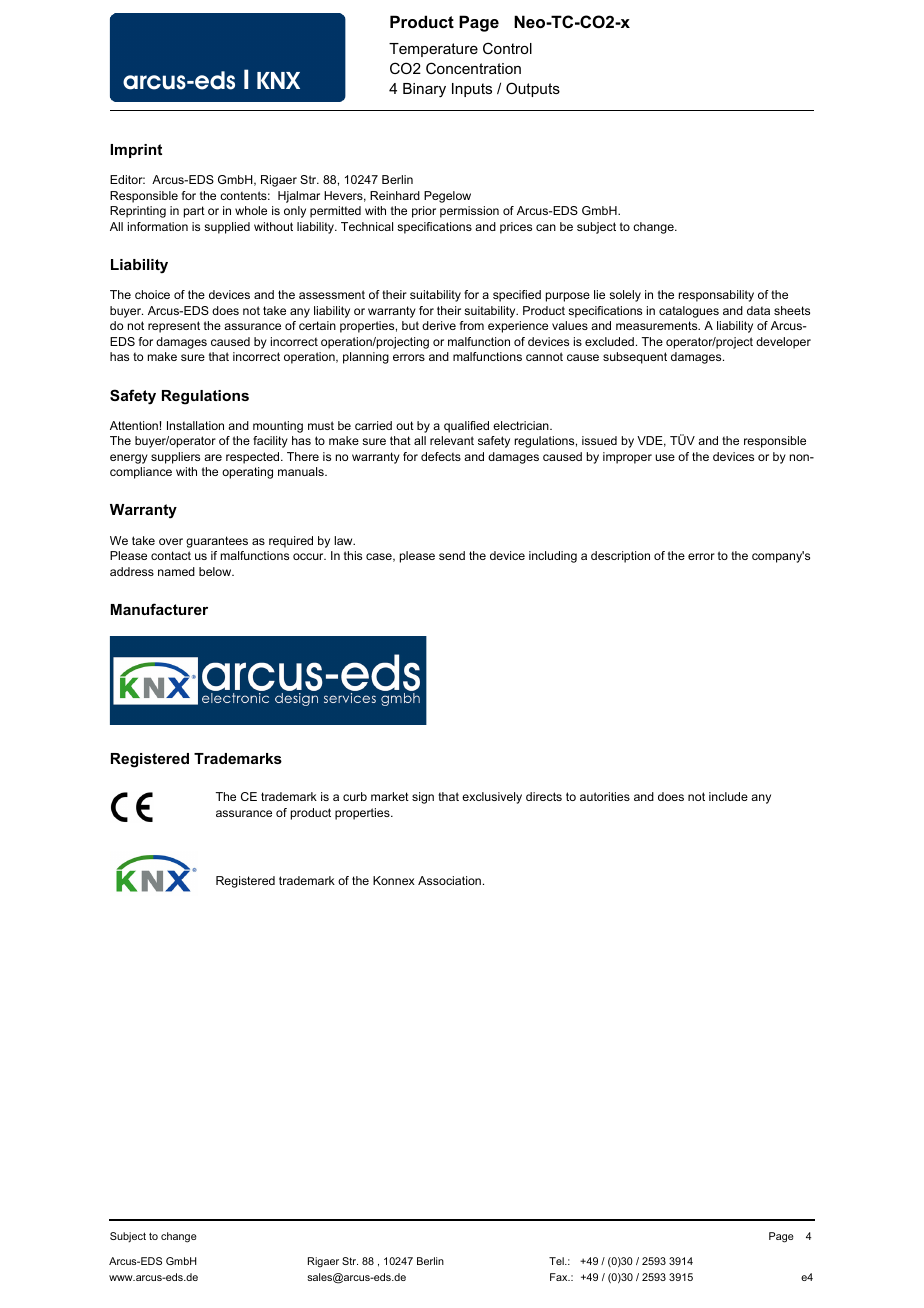 This screenshot has height=1308, width=924. What do you see at coordinates (136, 151) in the screenshot?
I see `Imprint` at bounding box center [136, 151].
